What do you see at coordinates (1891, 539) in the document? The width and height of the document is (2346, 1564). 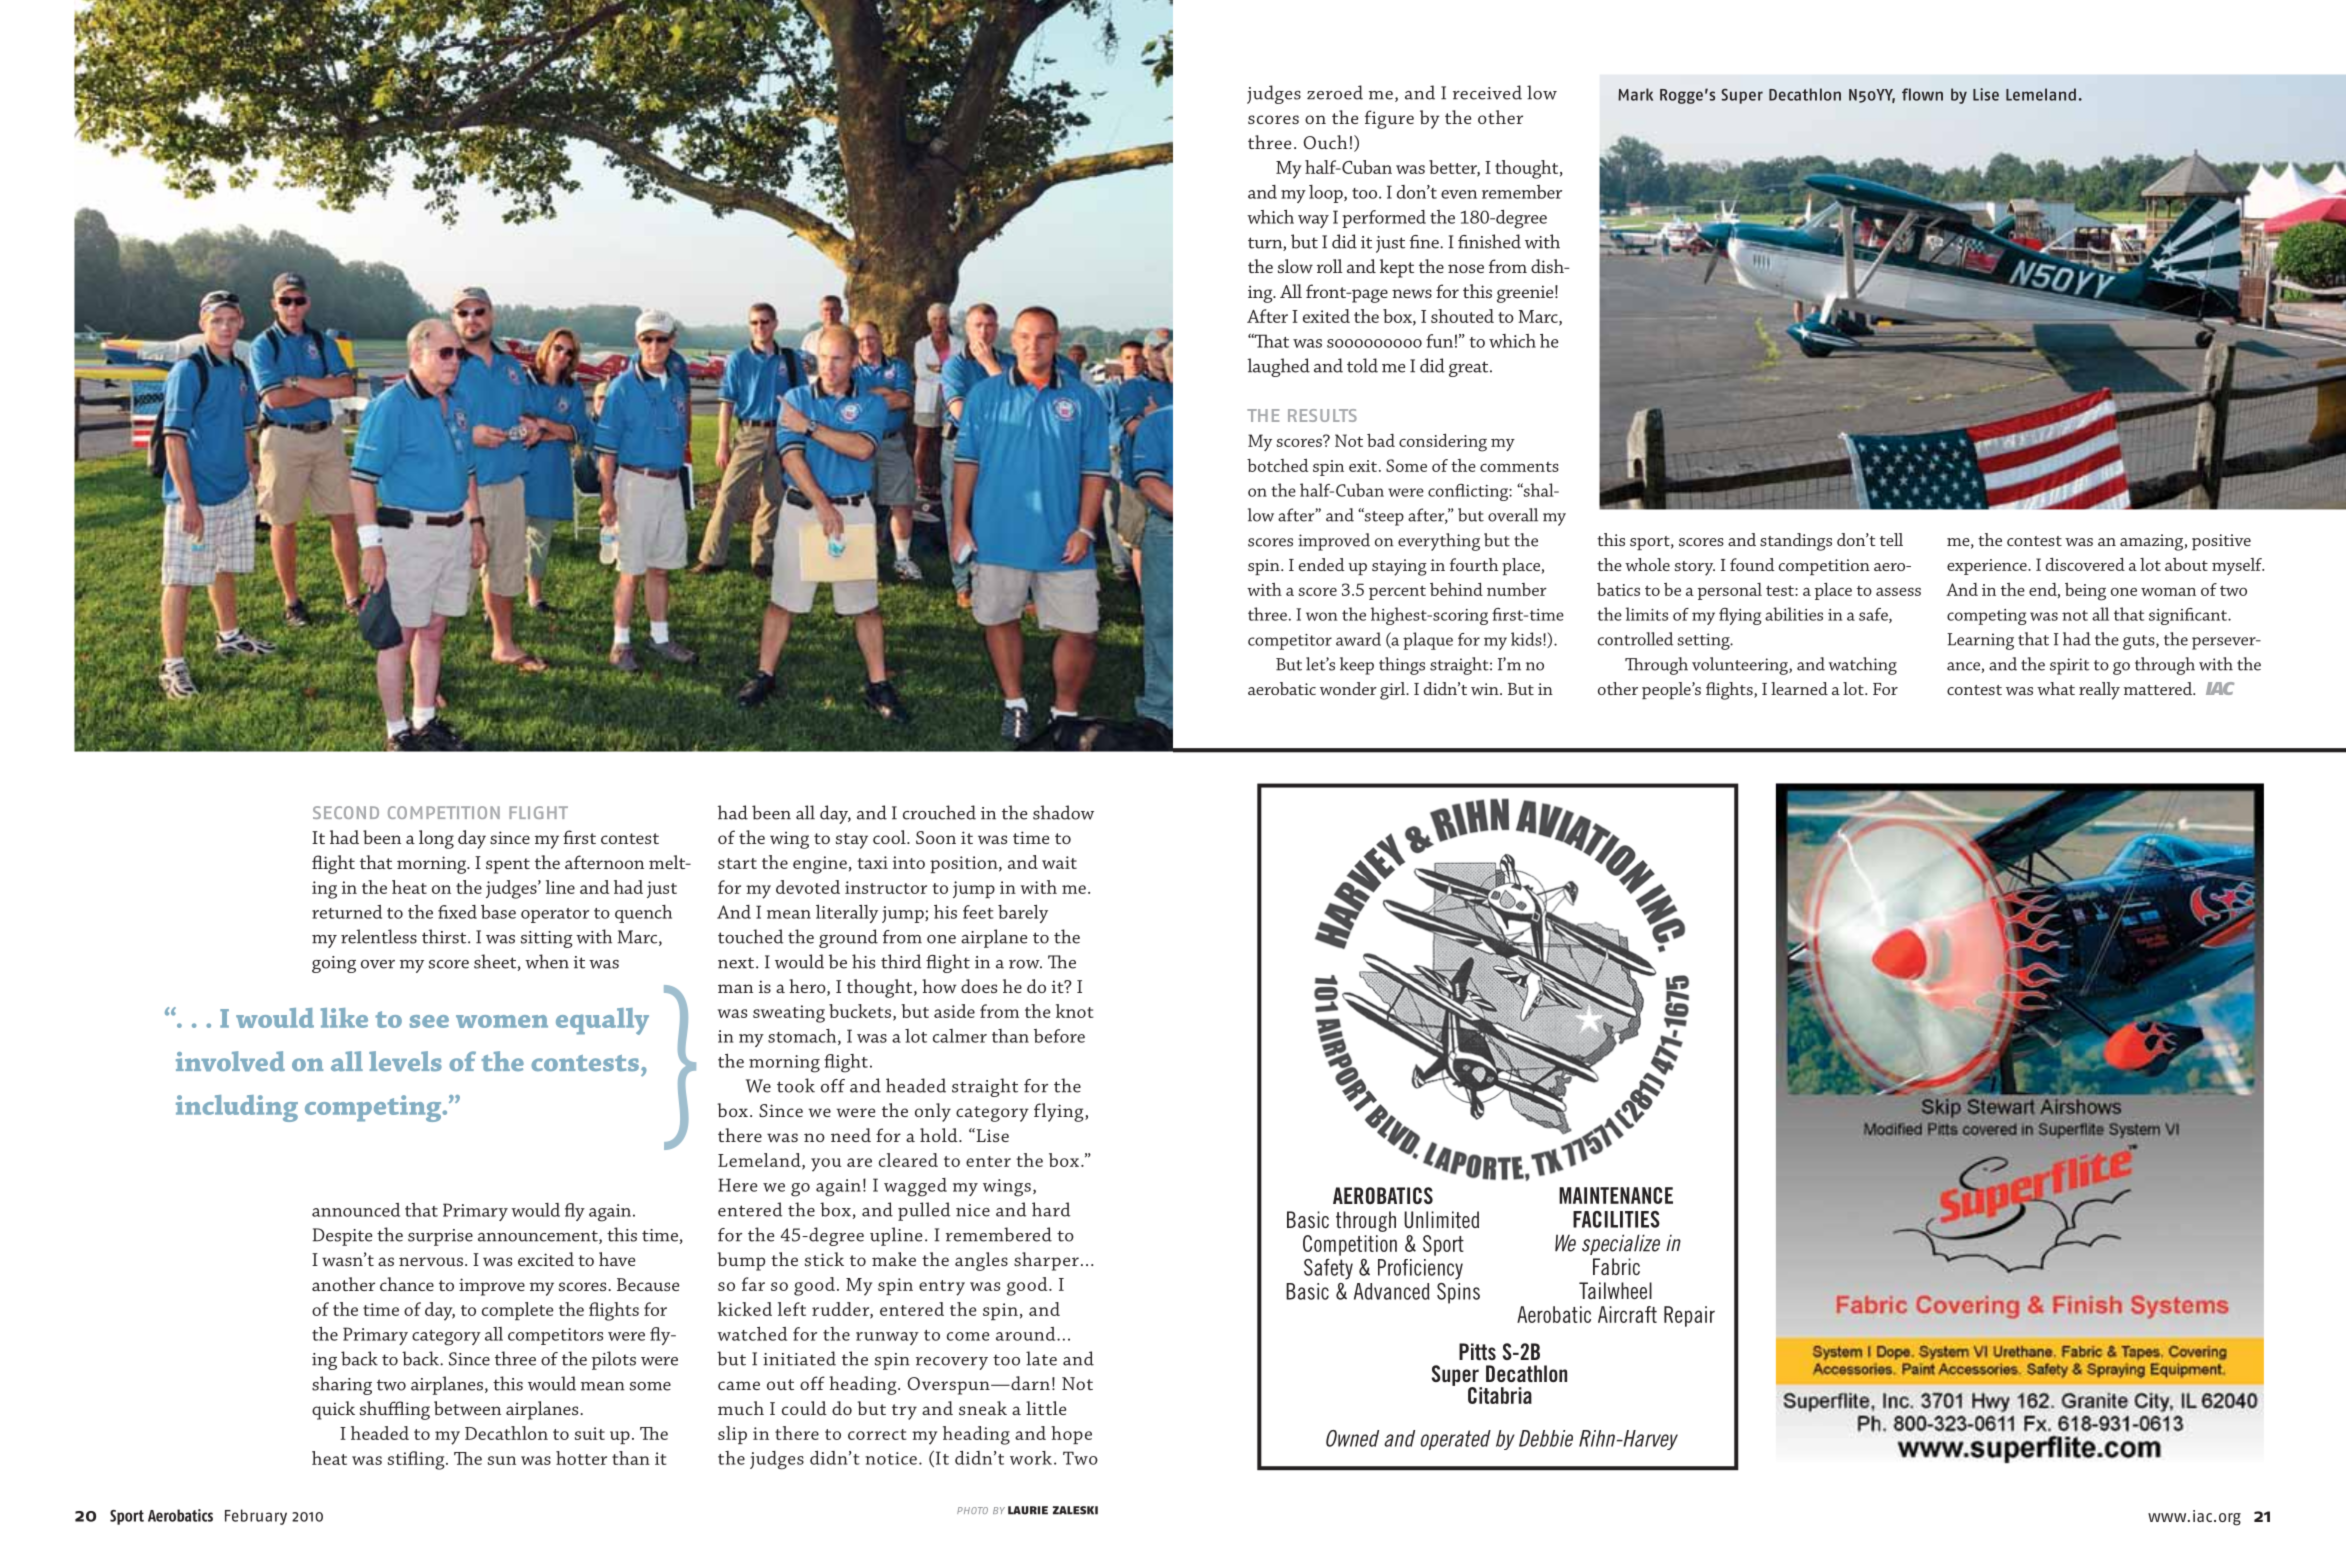 I see `tell` at bounding box center [1891, 539].
